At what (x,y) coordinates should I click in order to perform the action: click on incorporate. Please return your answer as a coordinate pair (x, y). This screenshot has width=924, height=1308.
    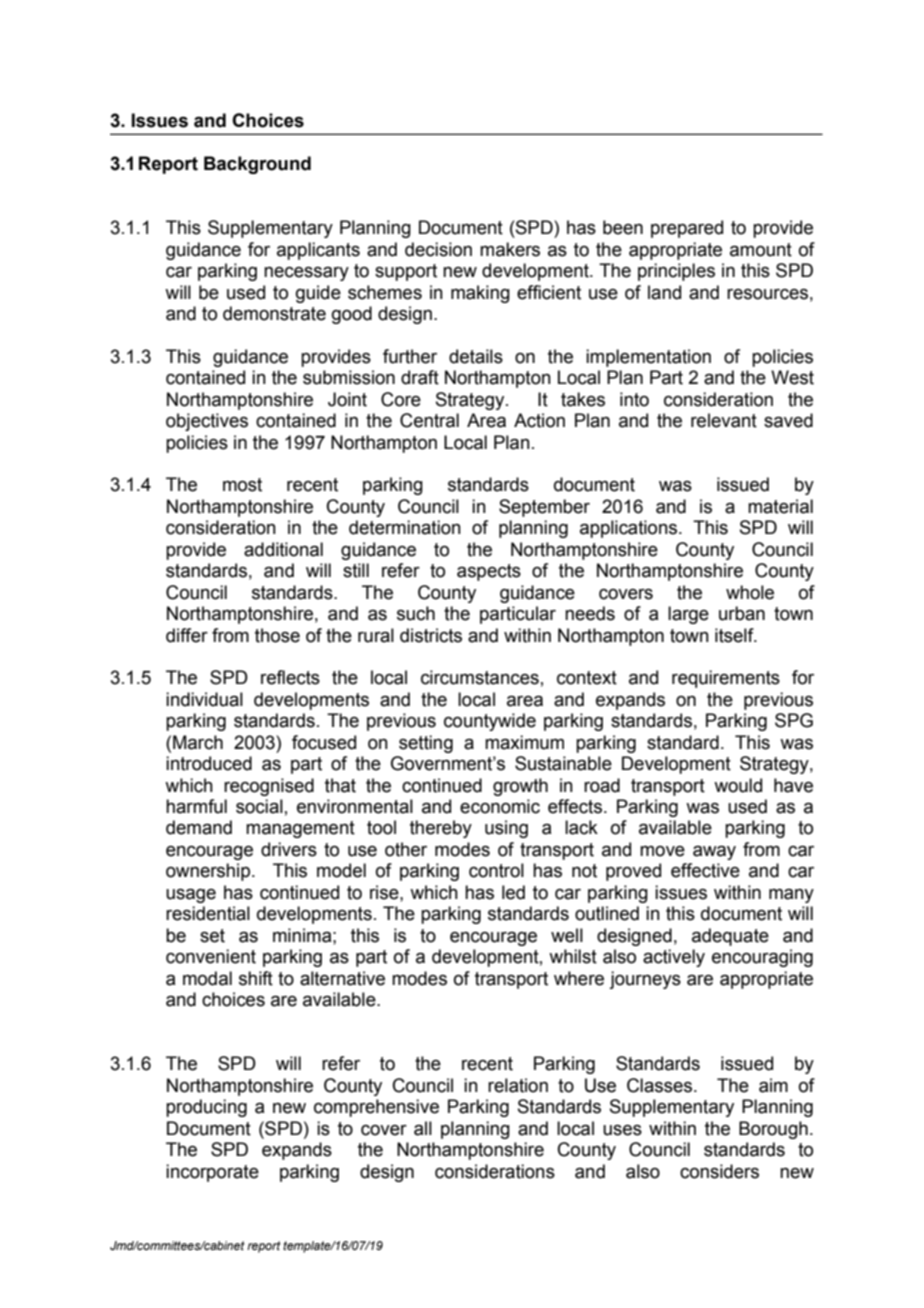
    Looking at the image, I should click on (212, 1173).
